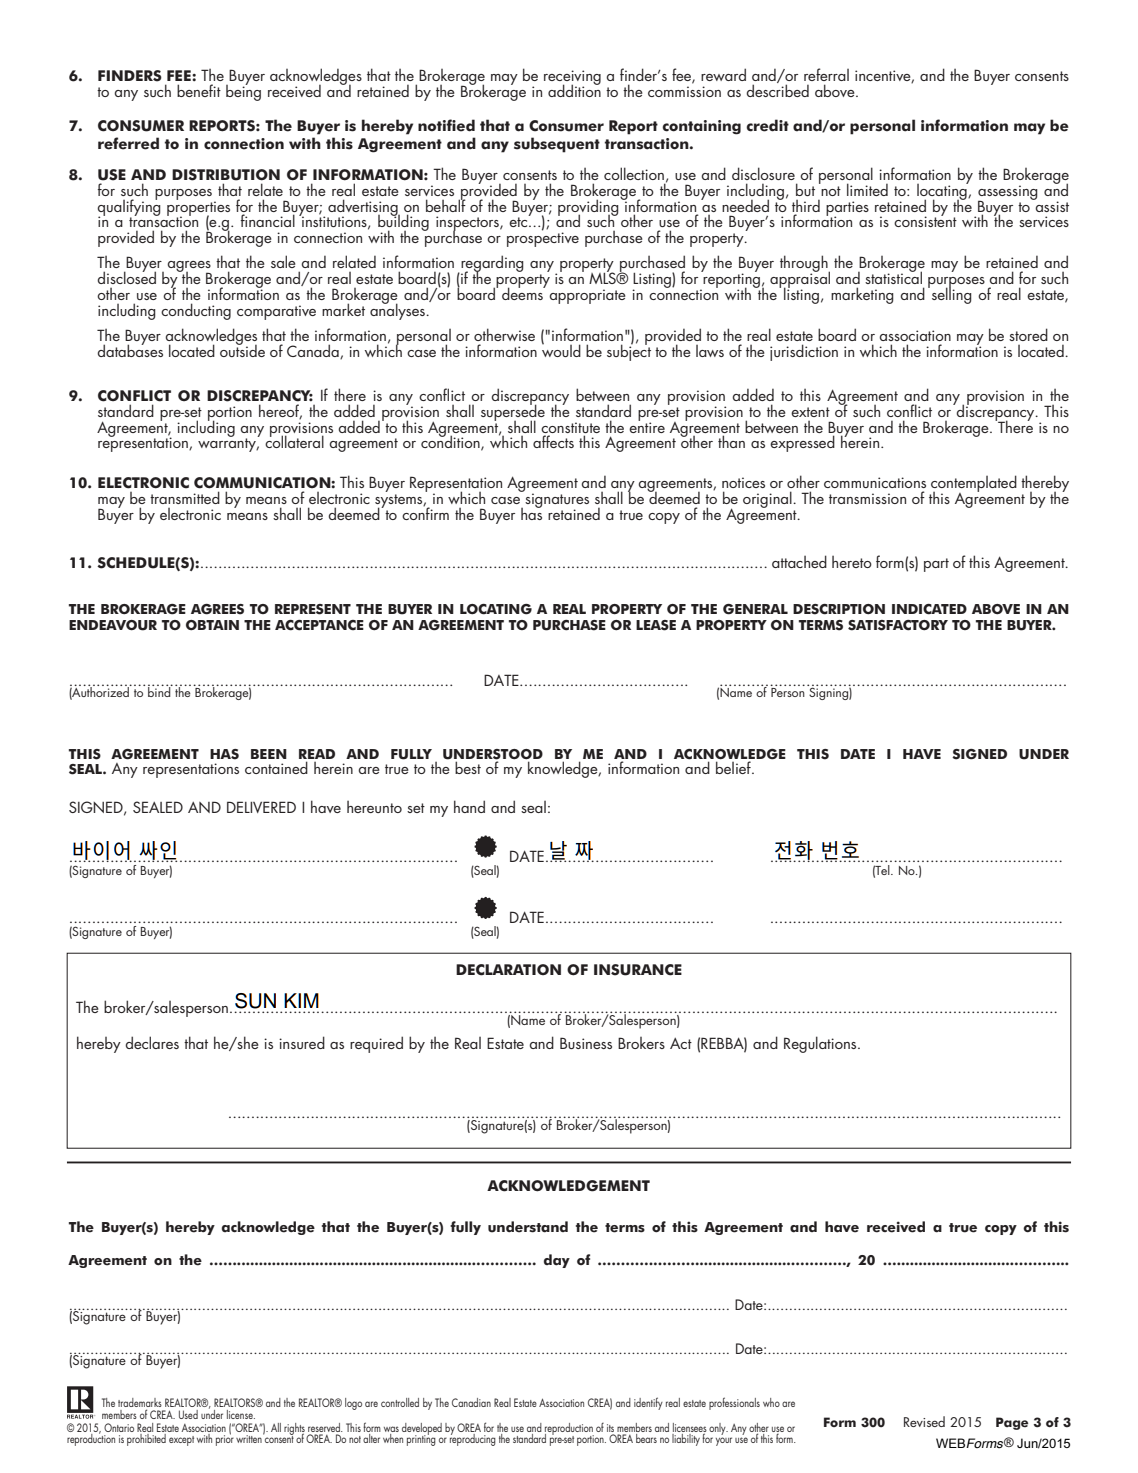 The image size is (1138, 1473). Describe the element at coordinates (974, 484) in the screenshot. I see `contemplated` at that location.
